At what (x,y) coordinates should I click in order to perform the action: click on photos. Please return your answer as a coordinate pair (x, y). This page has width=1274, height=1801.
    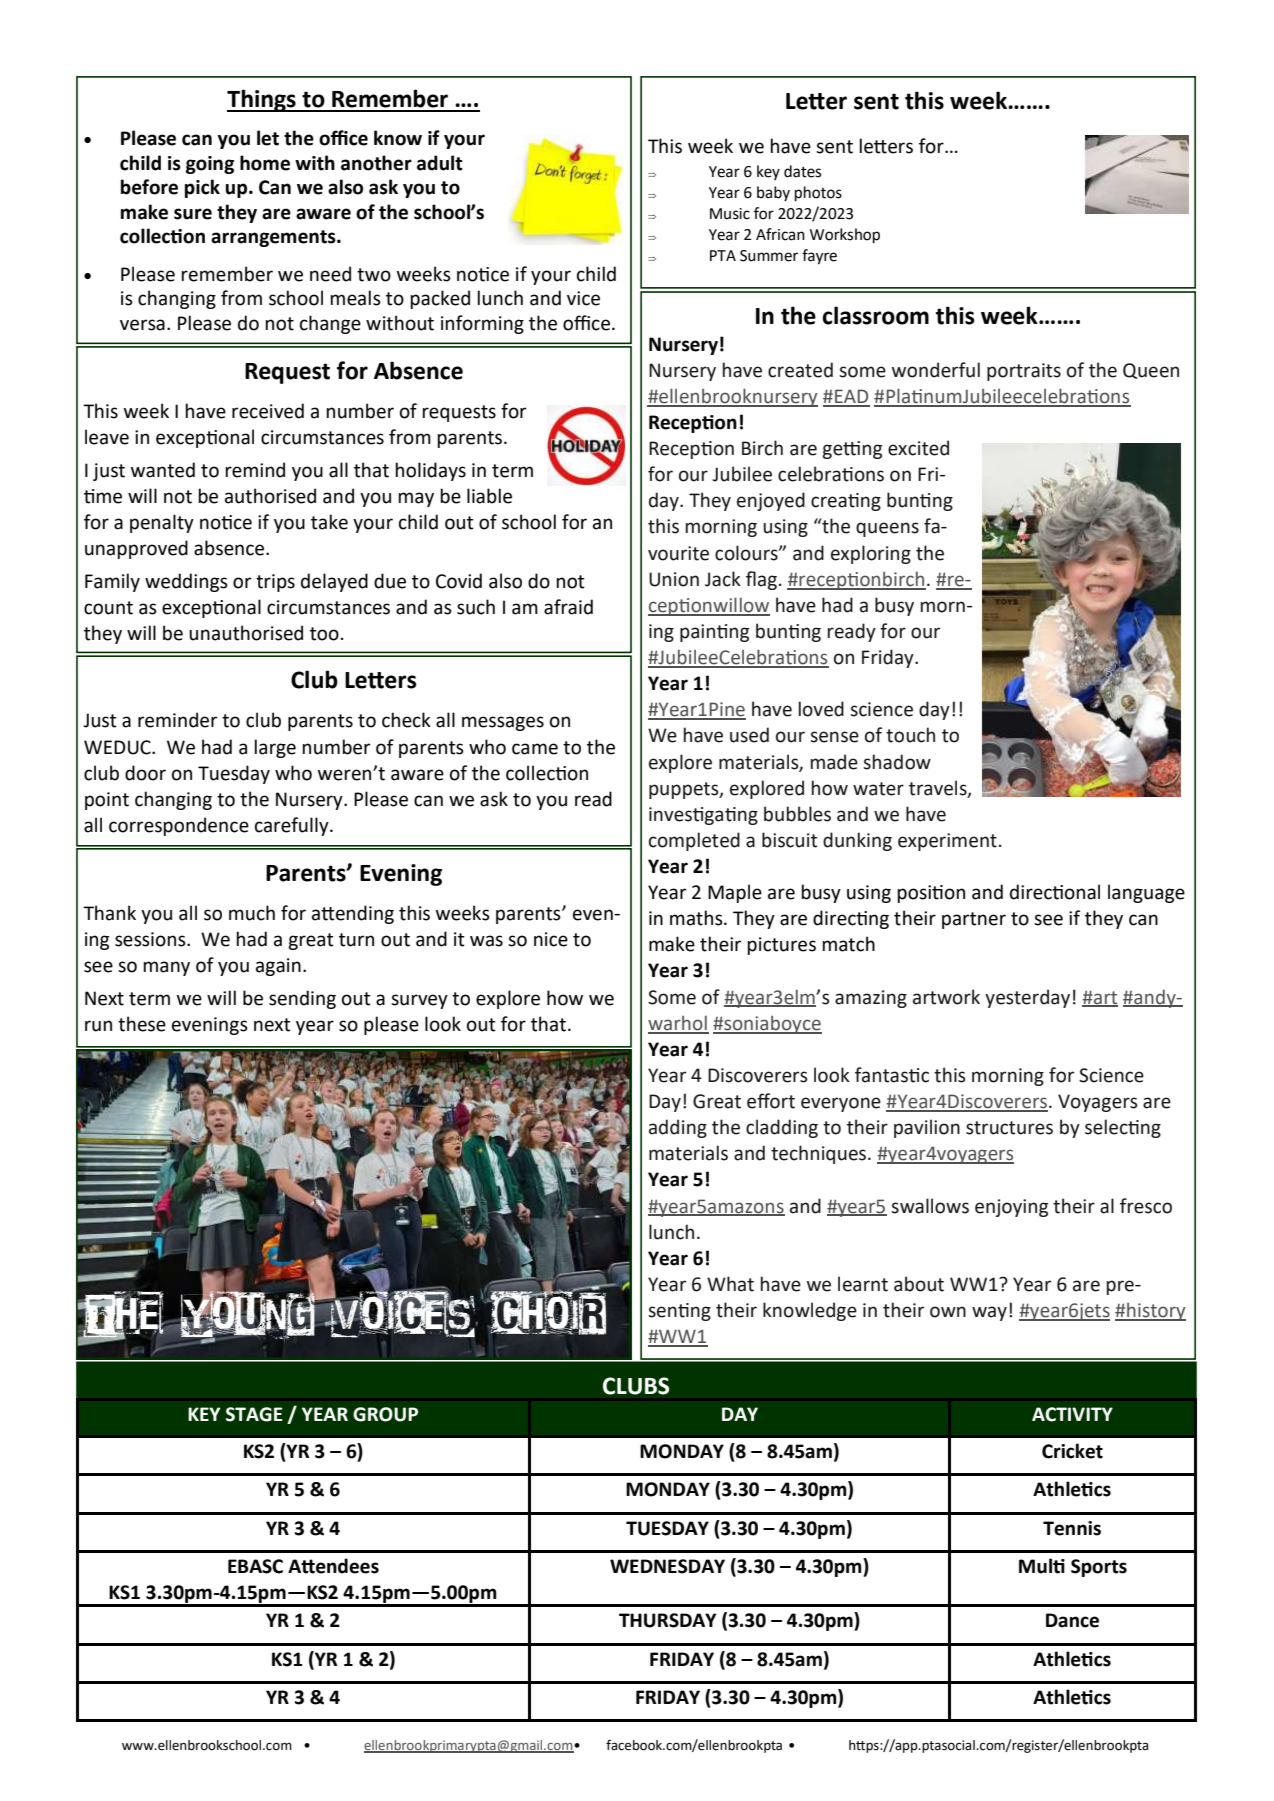
    Looking at the image, I should click on (818, 194).
